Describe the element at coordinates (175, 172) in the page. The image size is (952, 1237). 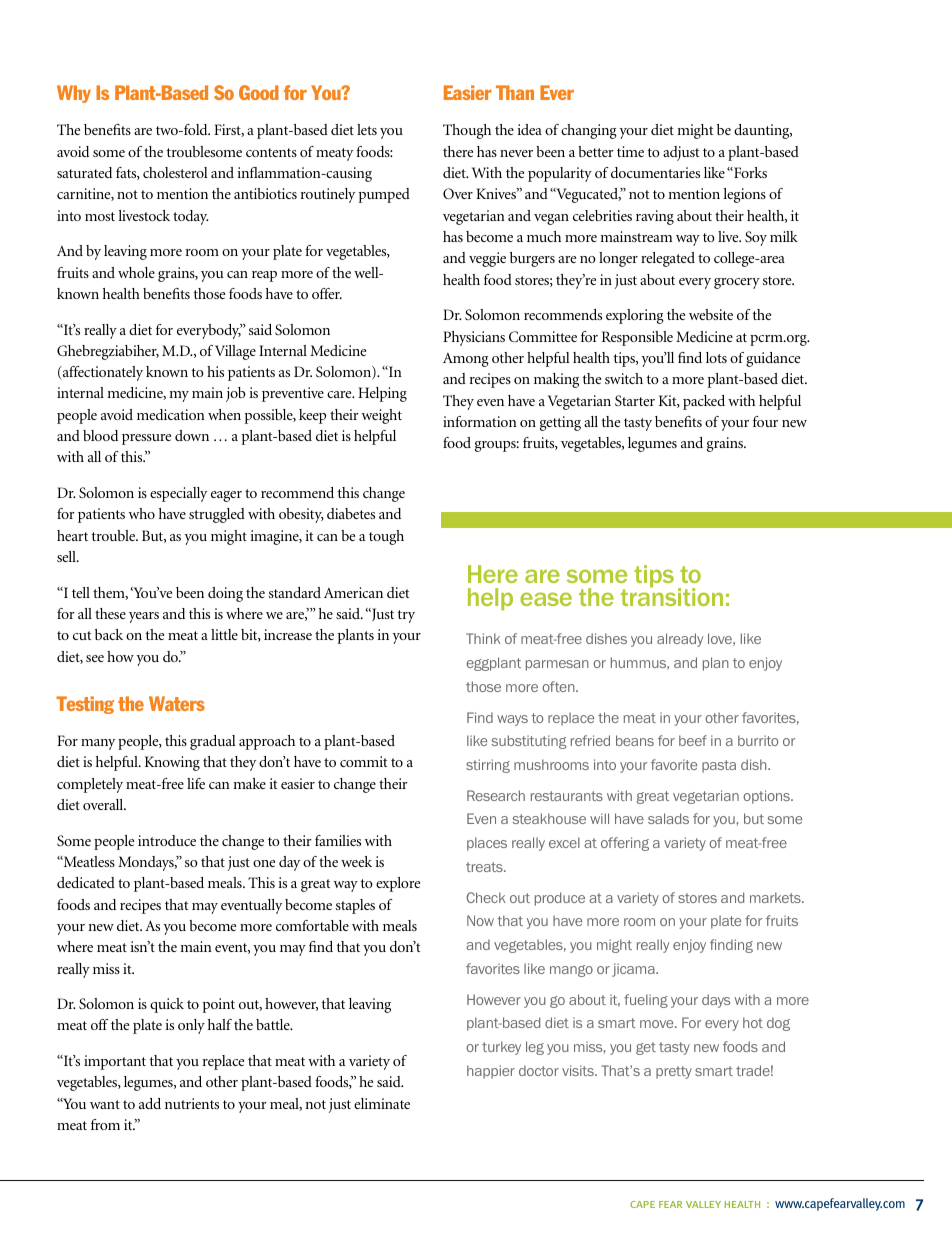
I see `cholesterol` at that location.
